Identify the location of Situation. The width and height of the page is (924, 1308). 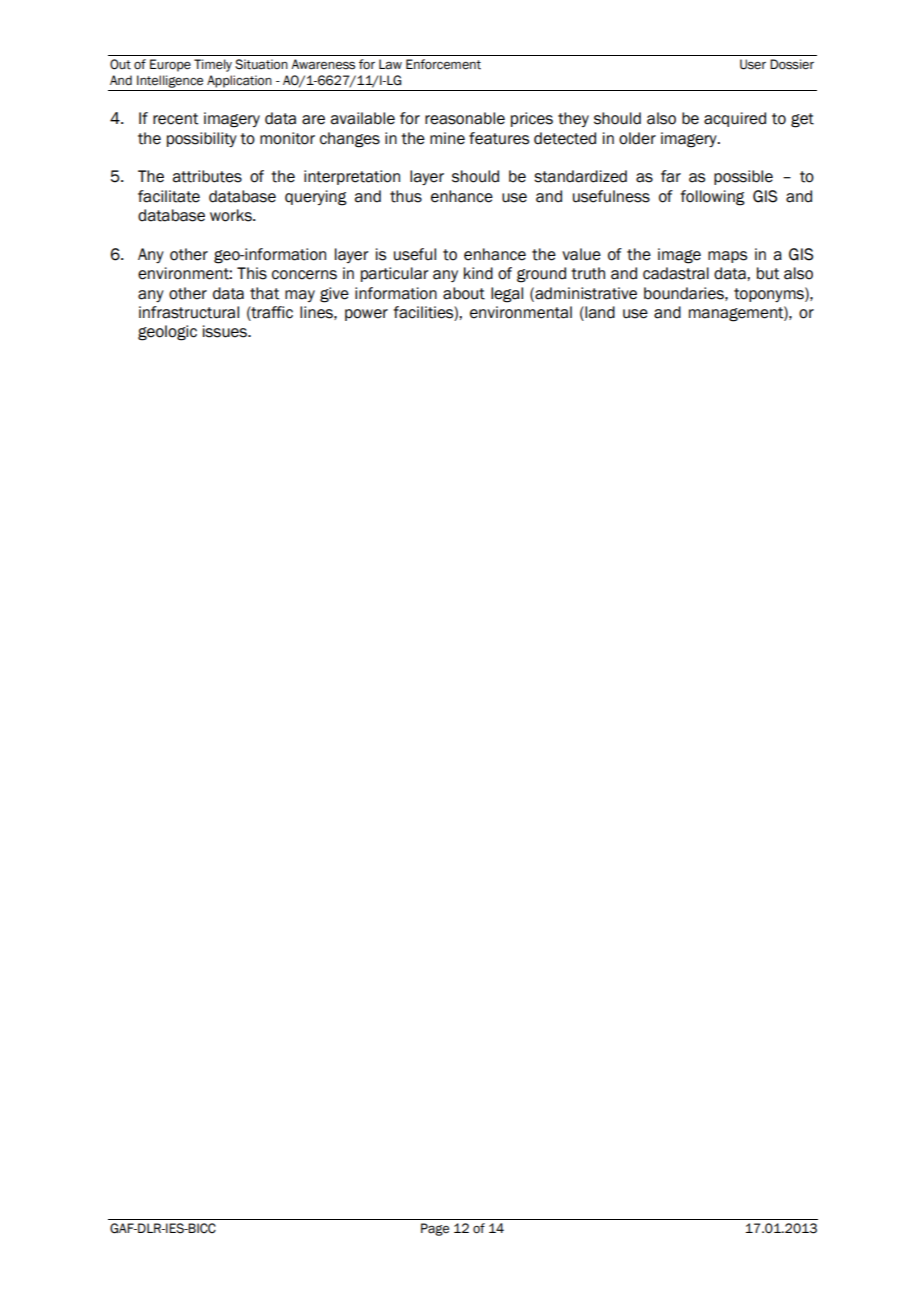
(261, 64).
